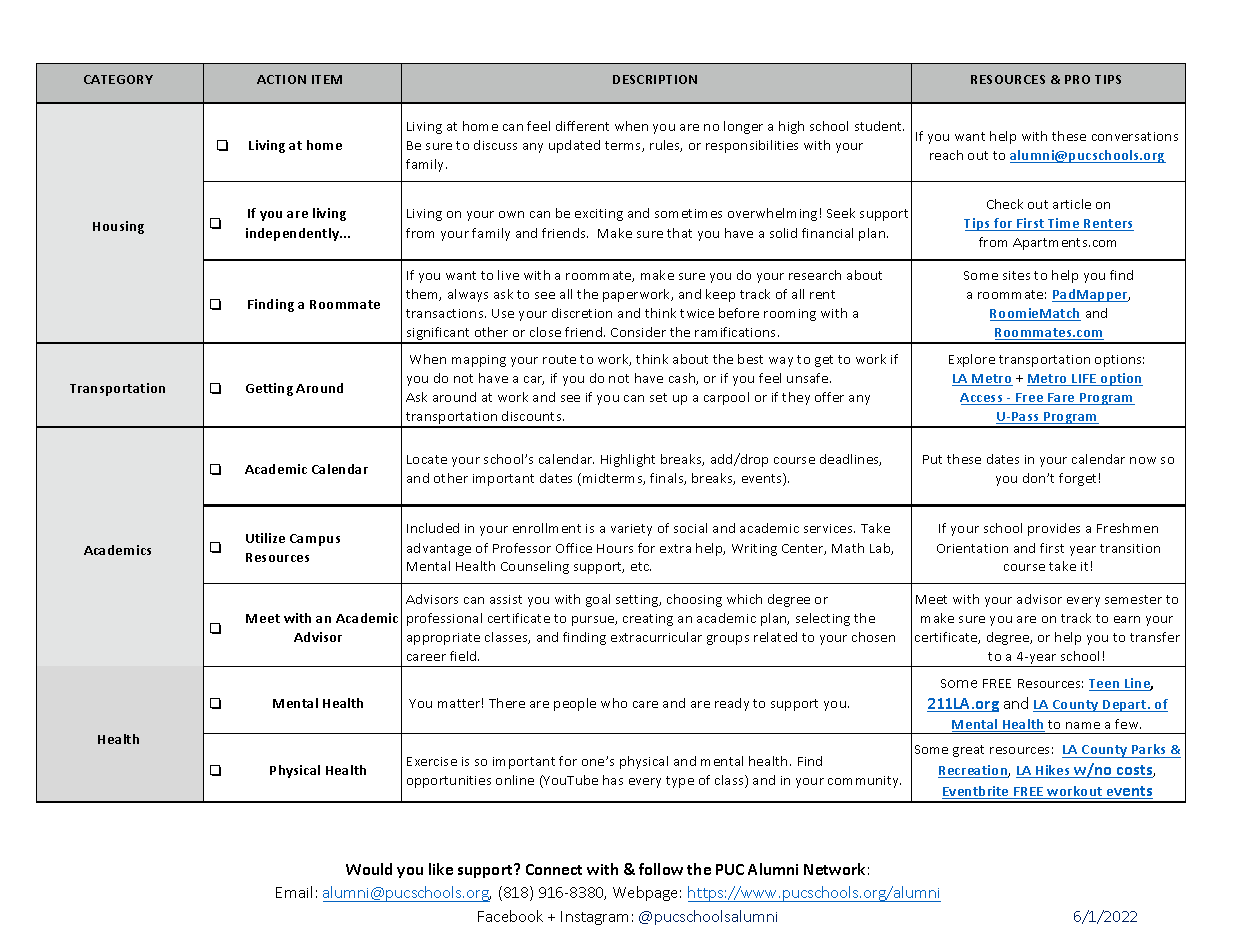 This screenshot has height=952, width=1233. I want to click on Email, so click(294, 892).
